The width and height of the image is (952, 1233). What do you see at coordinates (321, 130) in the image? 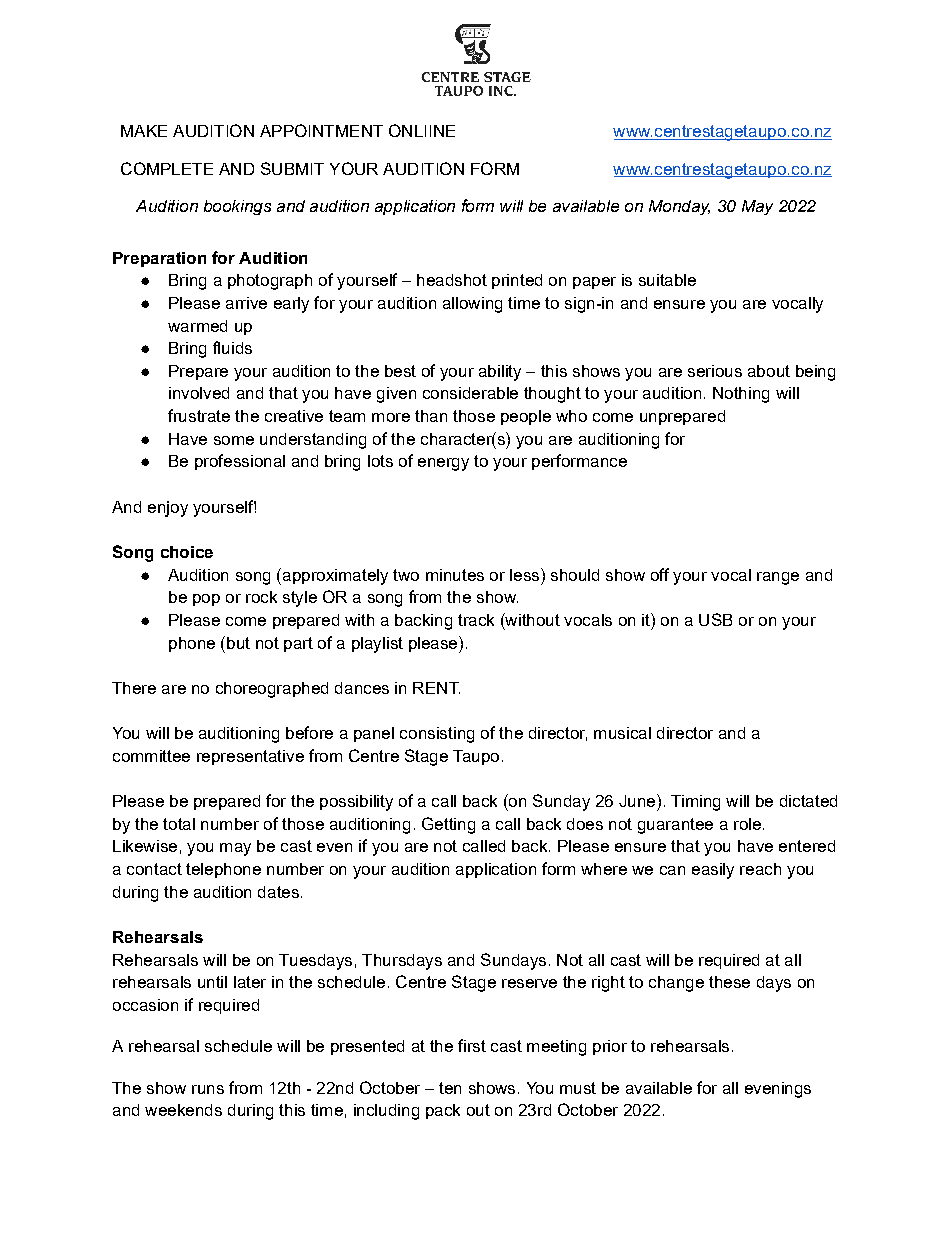
I see `APPOINTMENT` at bounding box center [321, 130].
